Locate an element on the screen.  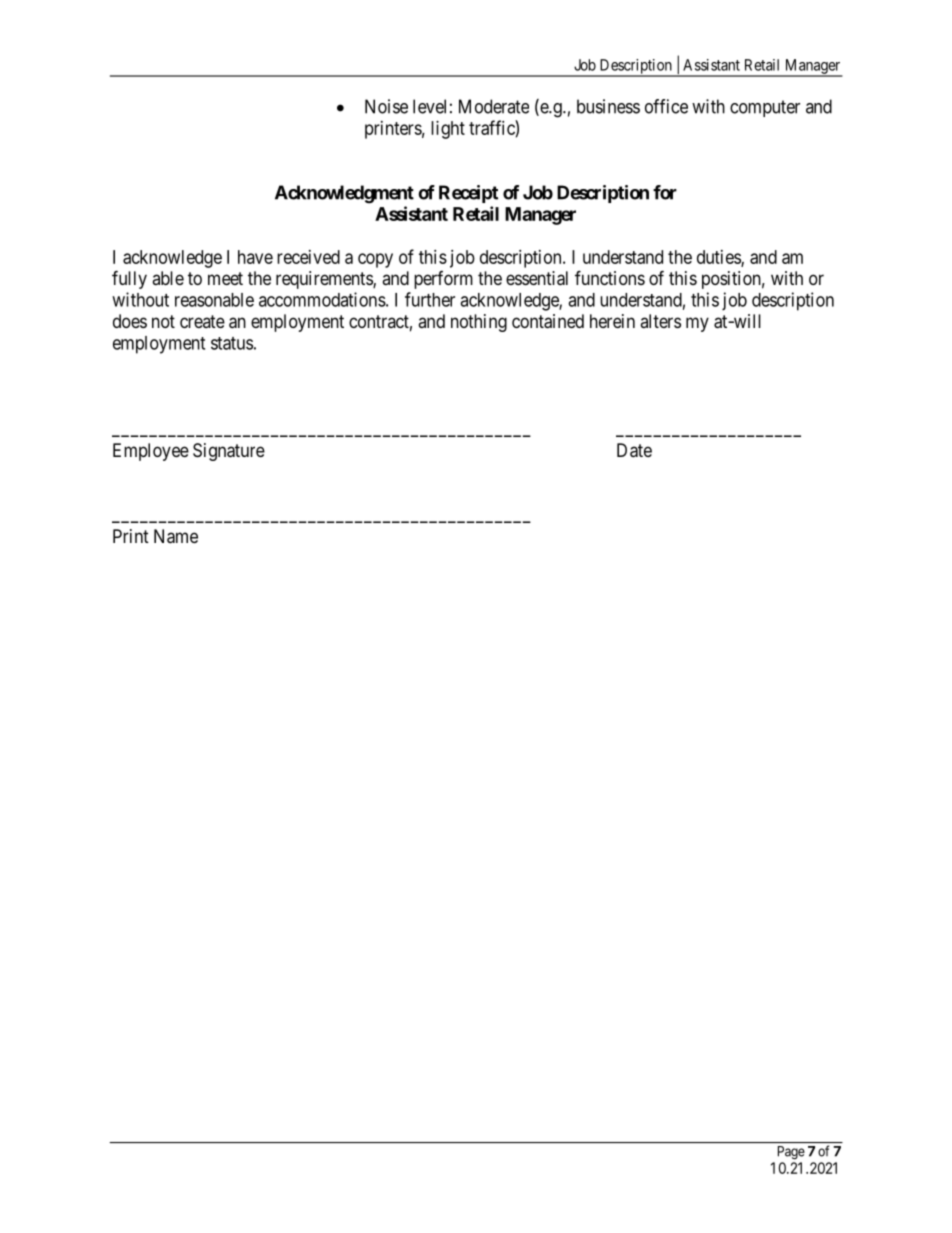
light is located at coordinates (448, 130).
